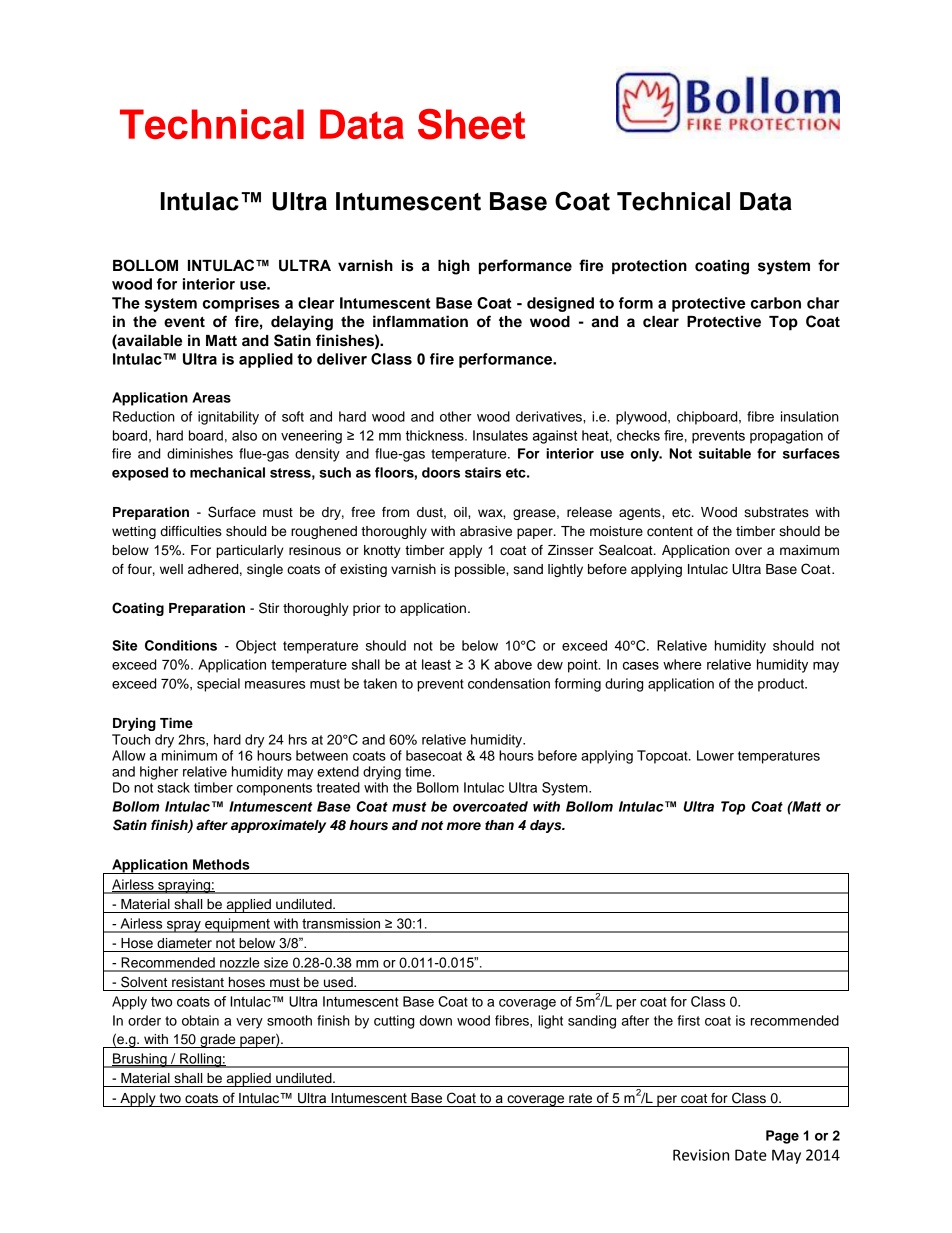 The height and width of the image is (1233, 952). What do you see at coordinates (471, 124) in the image?
I see `Sheet` at bounding box center [471, 124].
